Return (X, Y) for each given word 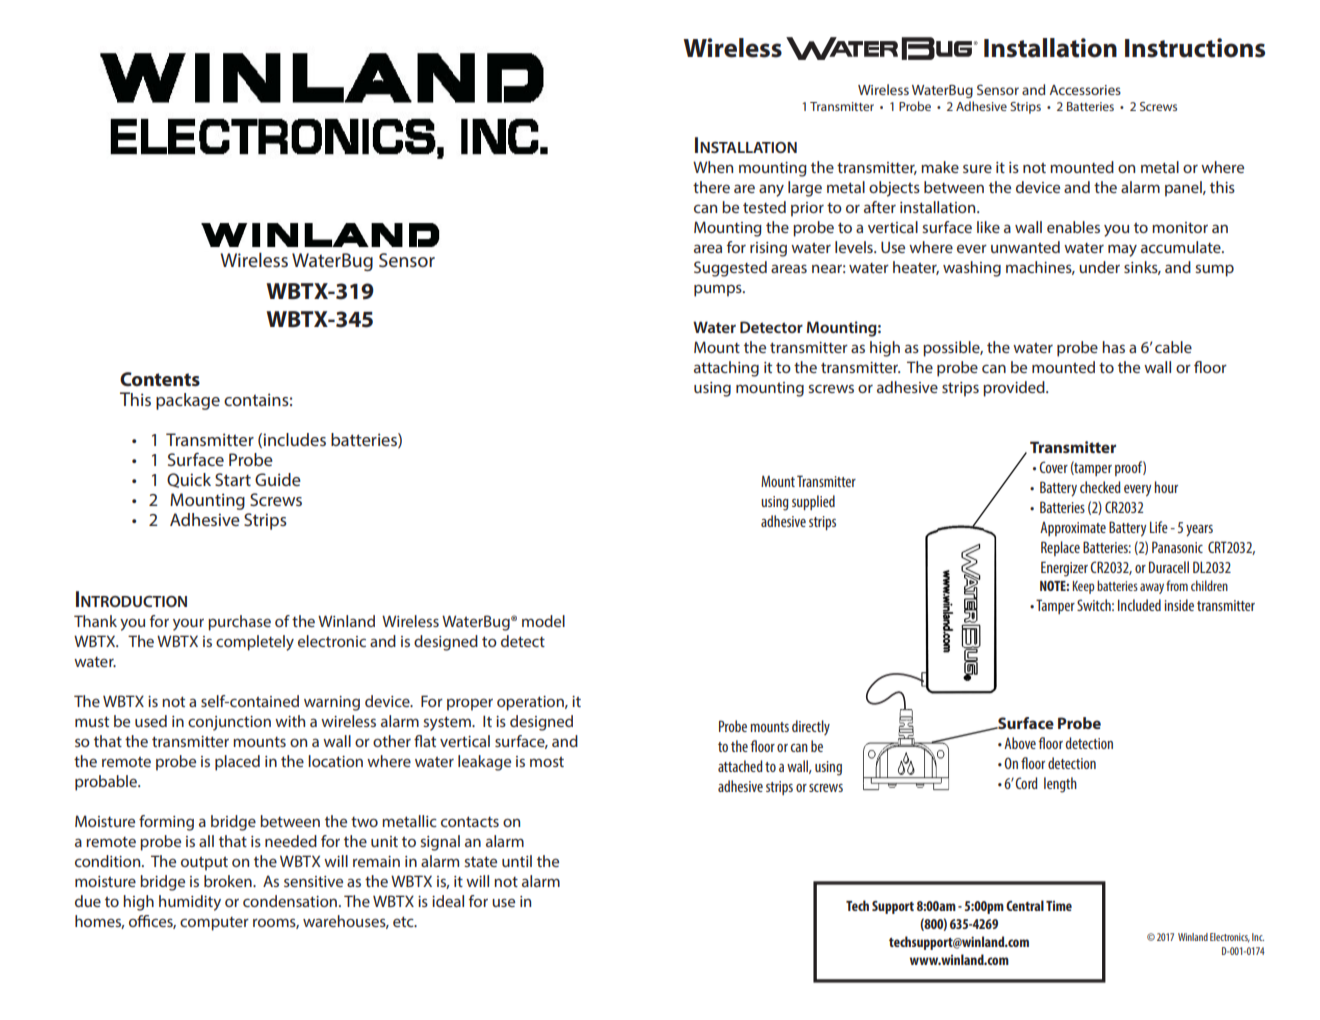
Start (233, 479)
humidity (190, 903)
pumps (719, 290)
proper (470, 704)
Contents (160, 379)
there (711, 187)
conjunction (229, 723)
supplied (813, 502)
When (713, 167)
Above (1020, 743)
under (1099, 267)
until (517, 861)
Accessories (1085, 90)
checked (1100, 487)
